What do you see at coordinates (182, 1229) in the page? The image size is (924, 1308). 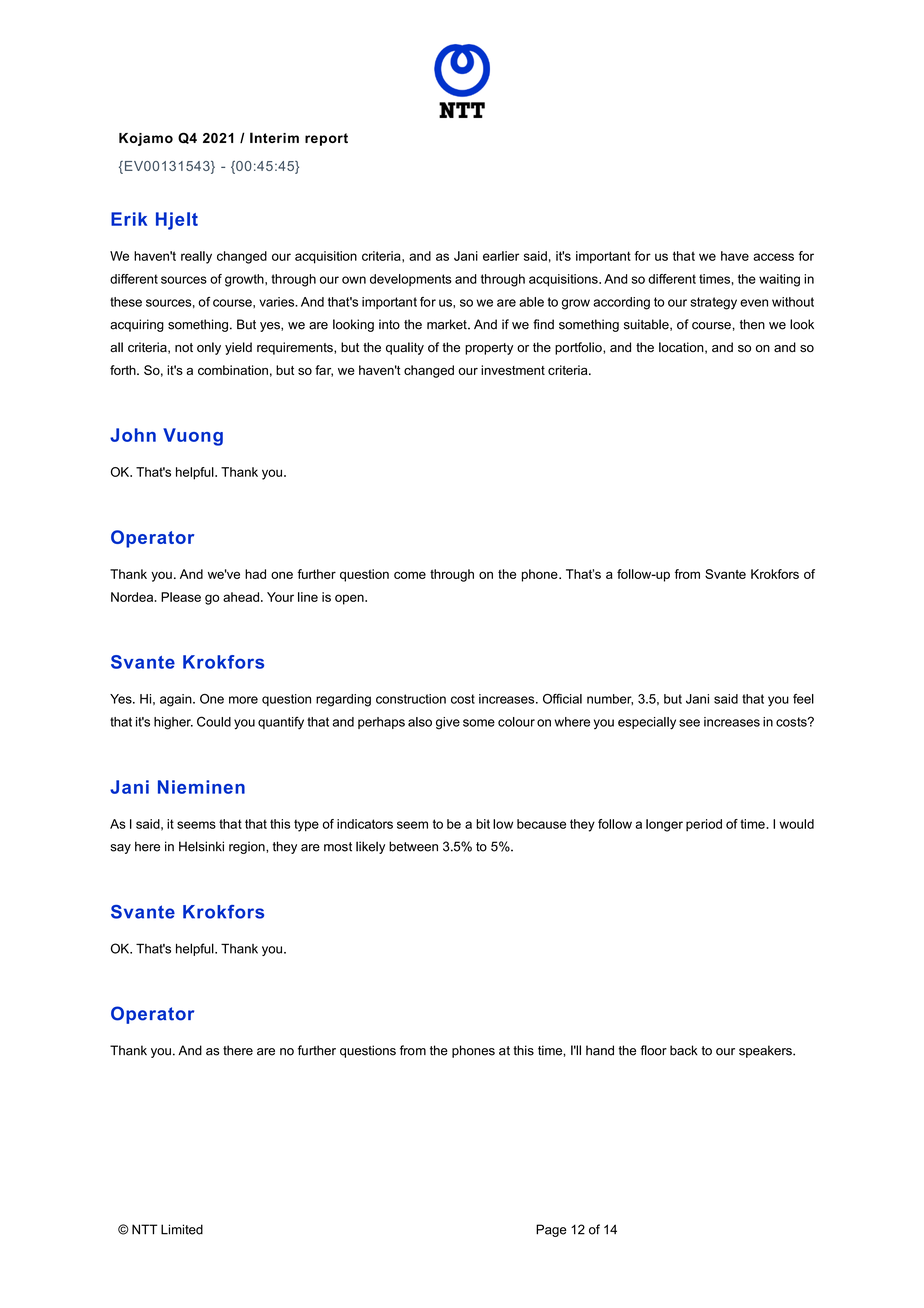 I see `Limited` at bounding box center [182, 1229].
